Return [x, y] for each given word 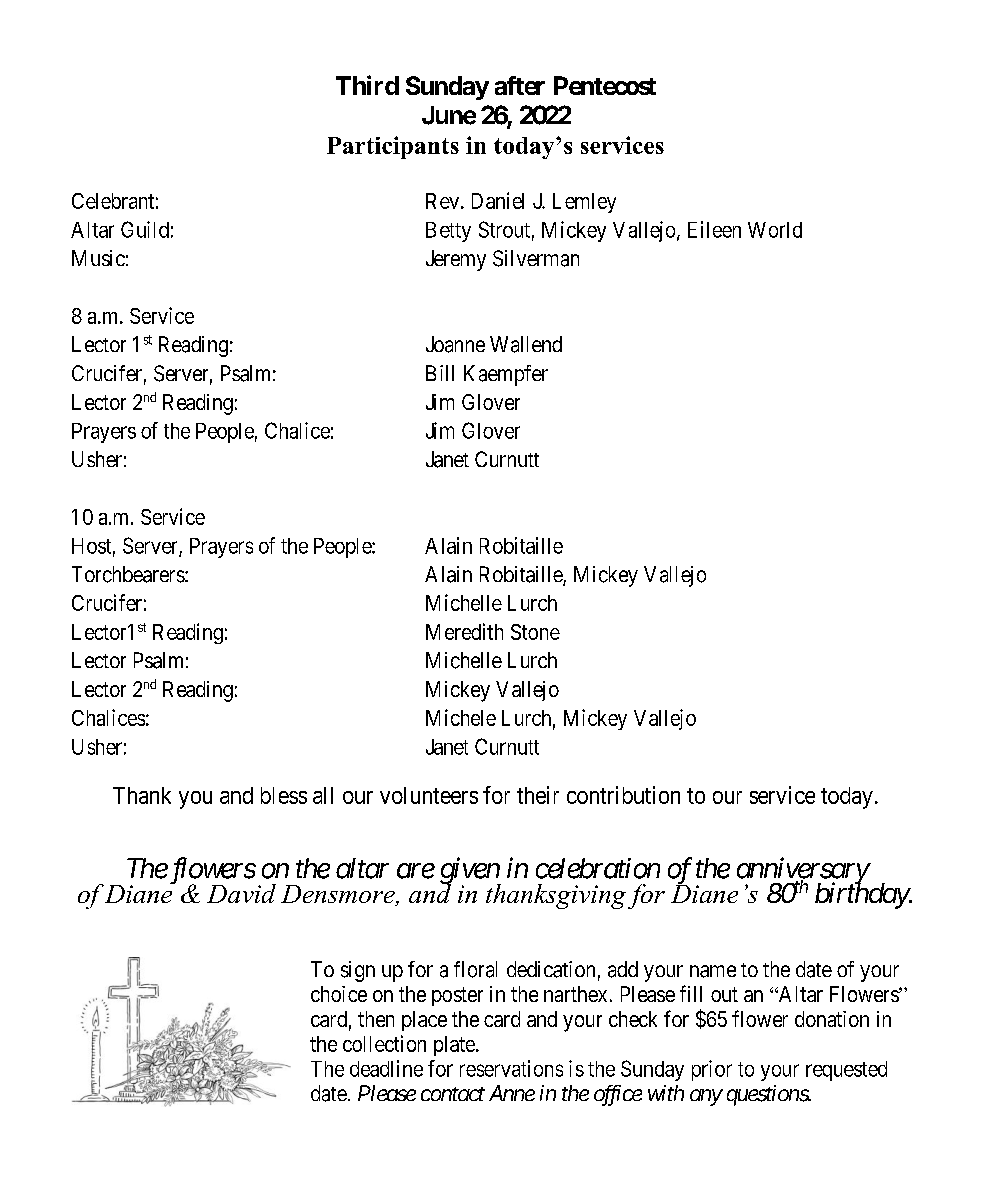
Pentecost [605, 85]
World [775, 230]
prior [712, 1070]
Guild [145, 229]
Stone [535, 632]
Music [98, 258]
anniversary [803, 872]
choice [339, 994]
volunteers [429, 795]
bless [284, 795]
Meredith [464, 631]
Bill [440, 373]
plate [455, 1046]
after [520, 85]
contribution [623, 795]
